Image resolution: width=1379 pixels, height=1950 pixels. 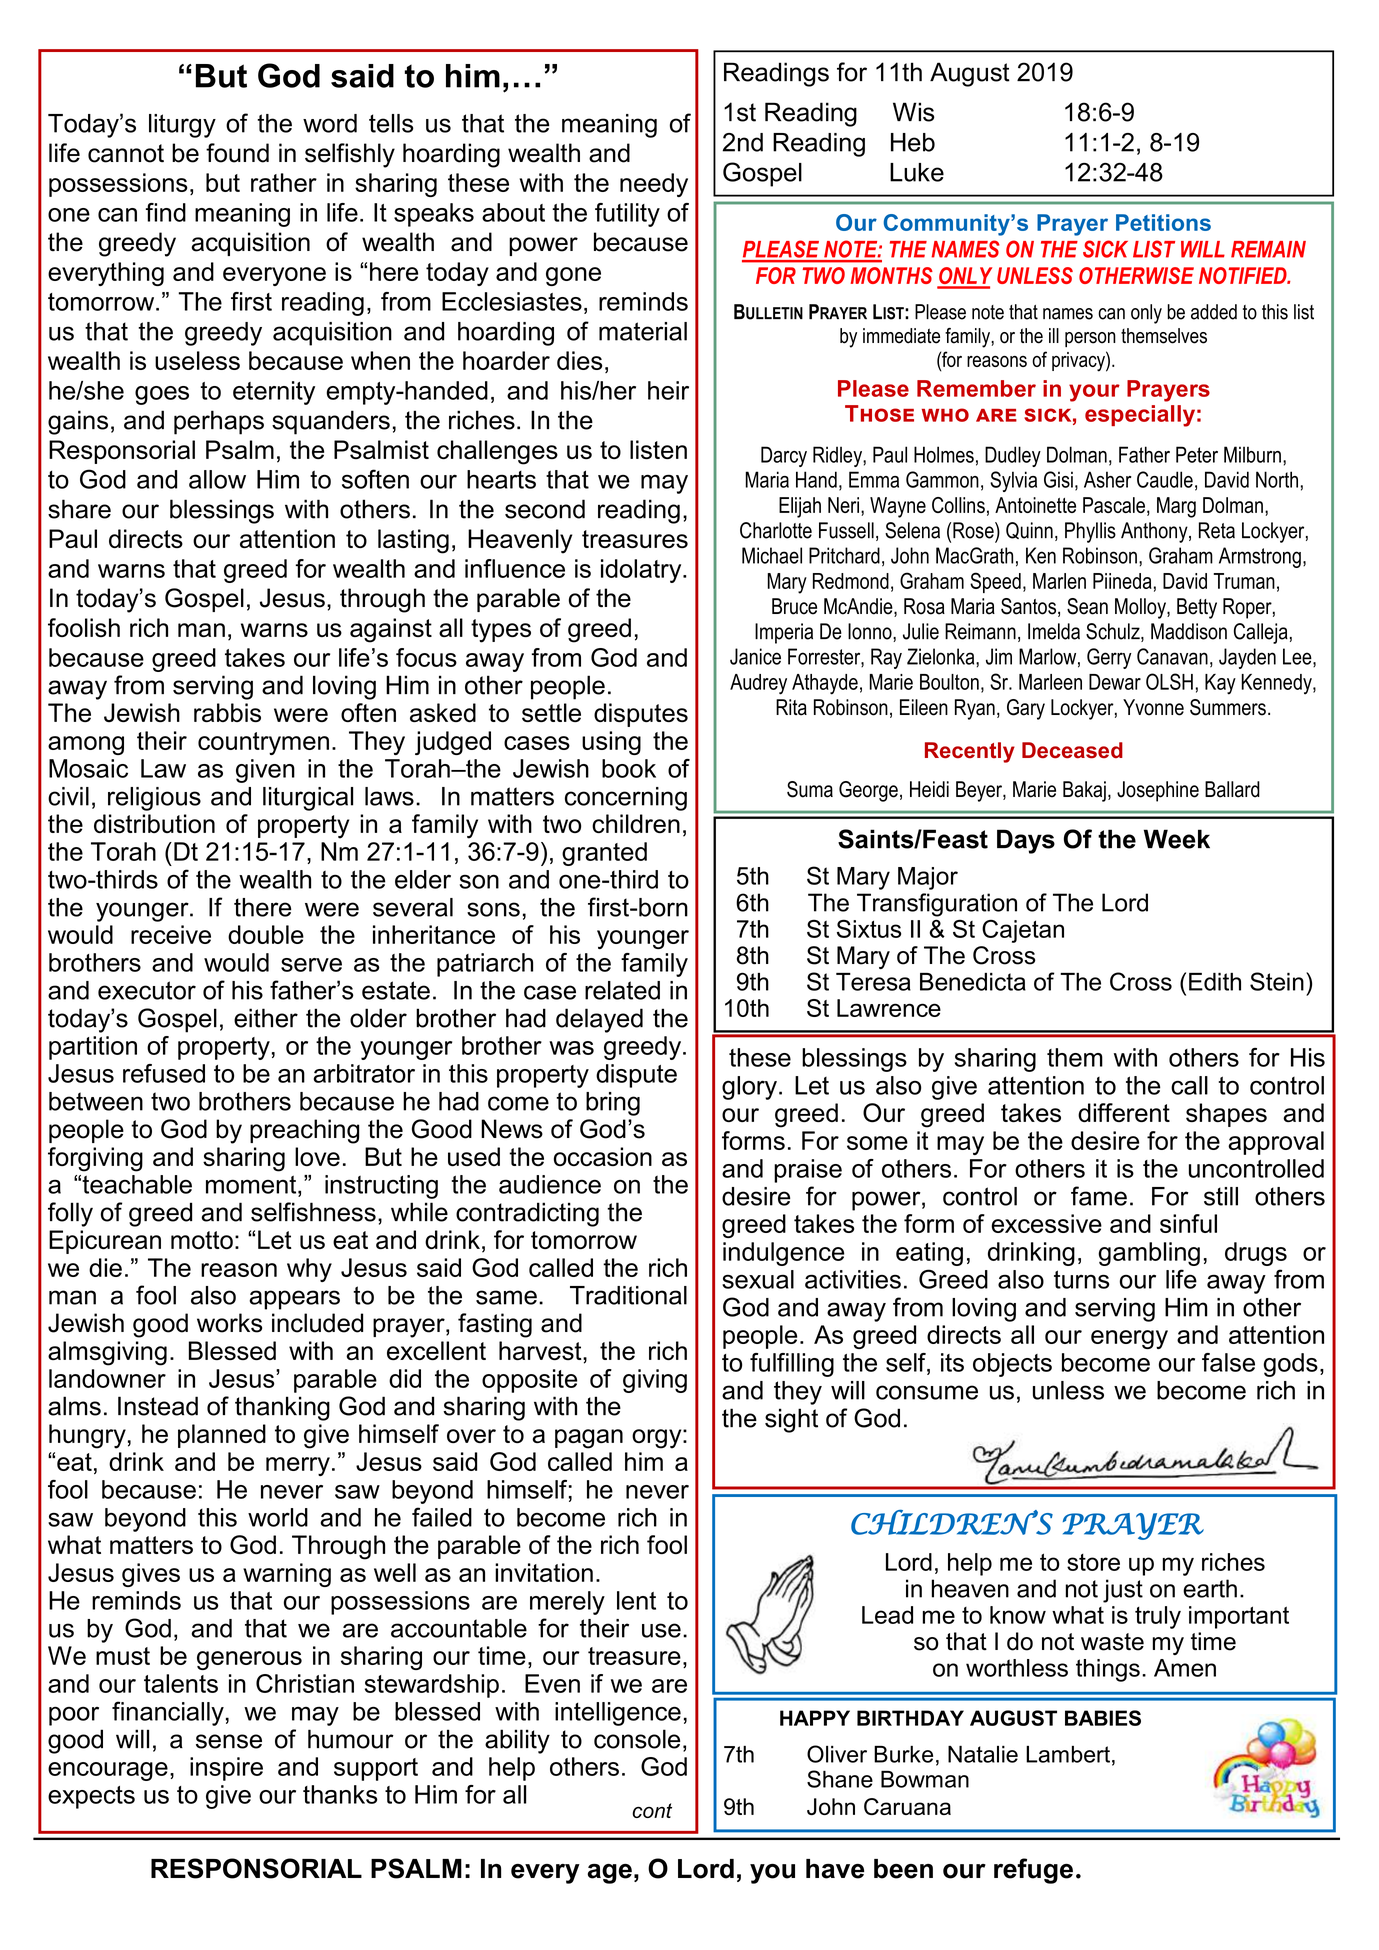 I want to click on Petitions, so click(x=1163, y=222).
